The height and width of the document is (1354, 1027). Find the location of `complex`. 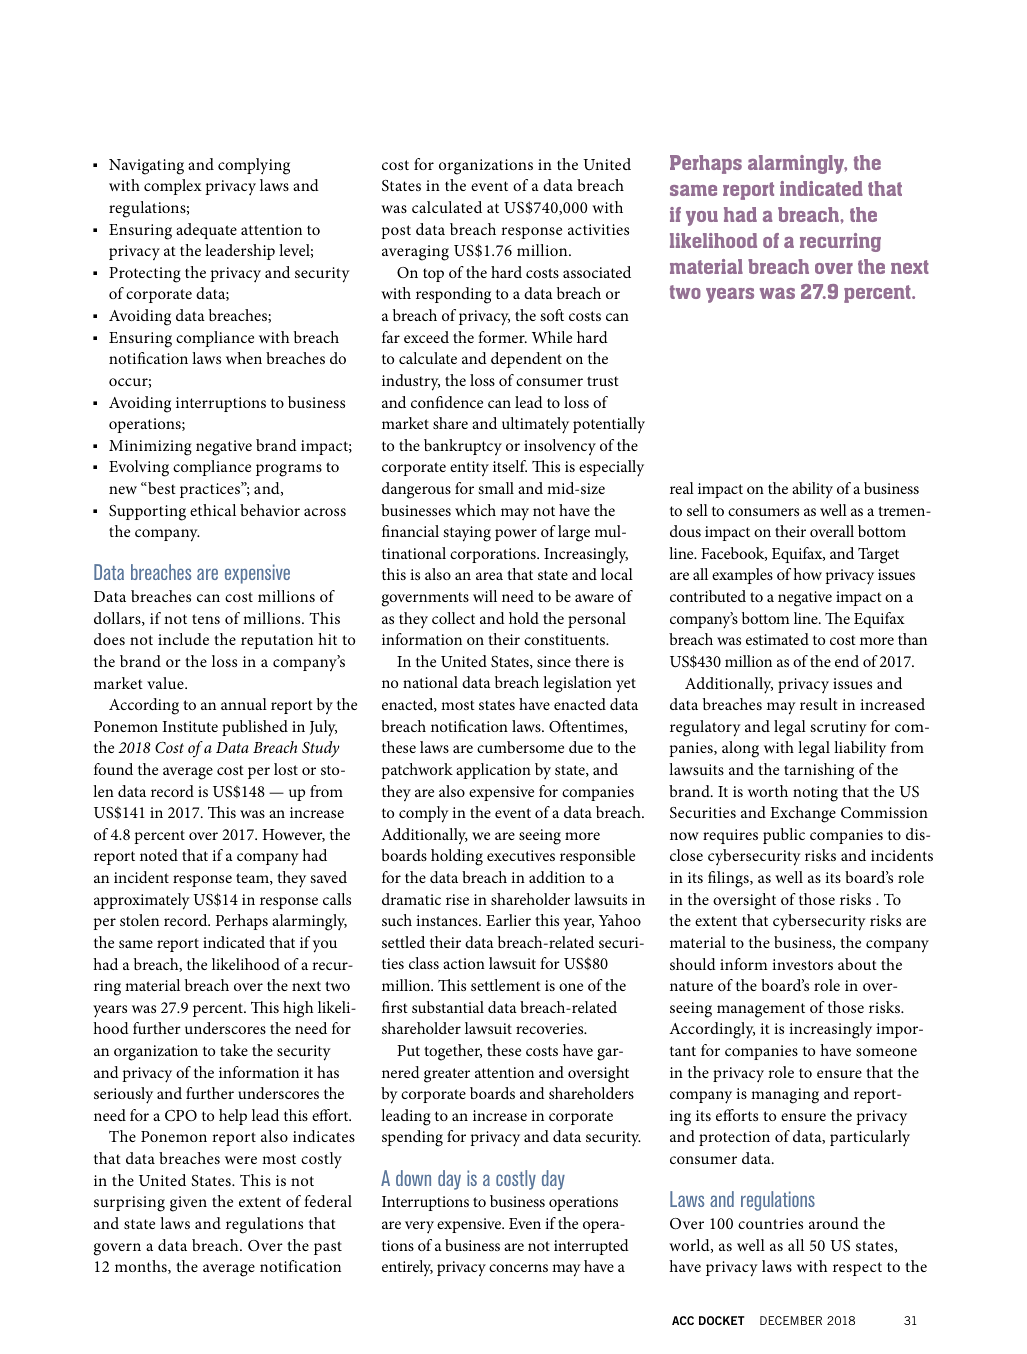

complex is located at coordinates (173, 187).
